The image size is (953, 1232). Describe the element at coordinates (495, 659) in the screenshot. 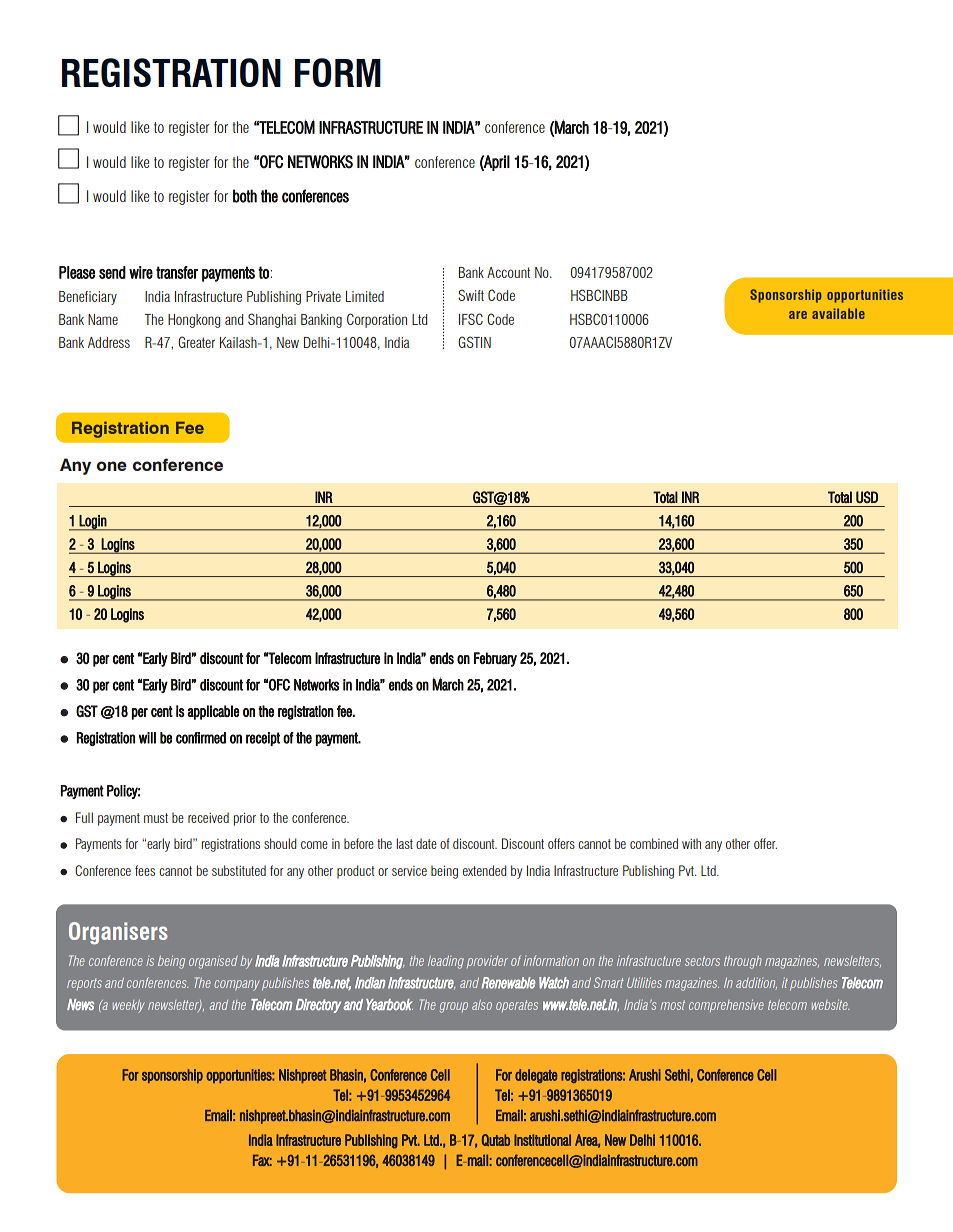

I see `February` at that location.
